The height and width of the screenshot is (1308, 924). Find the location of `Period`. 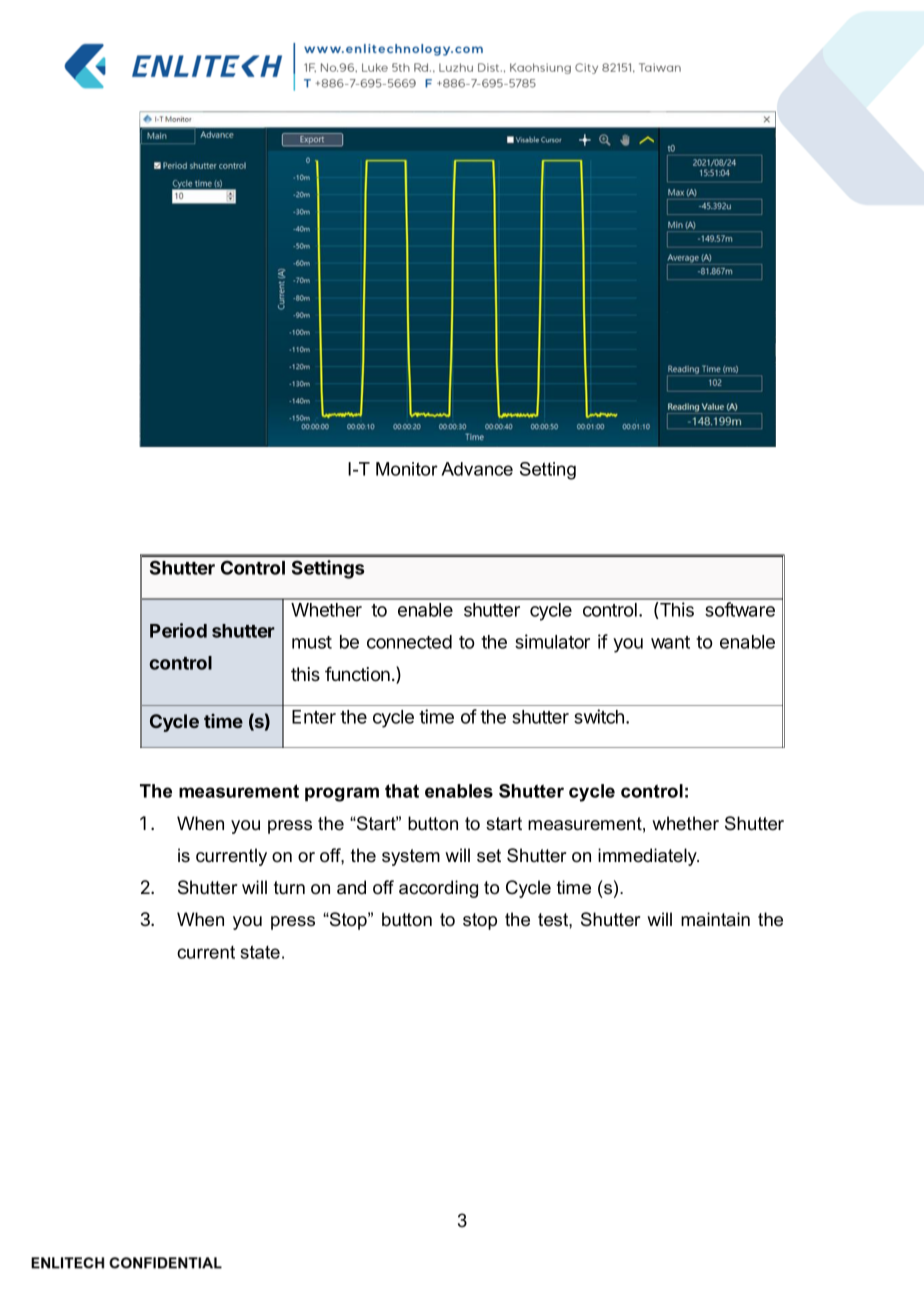

Period is located at coordinates (178, 630).
